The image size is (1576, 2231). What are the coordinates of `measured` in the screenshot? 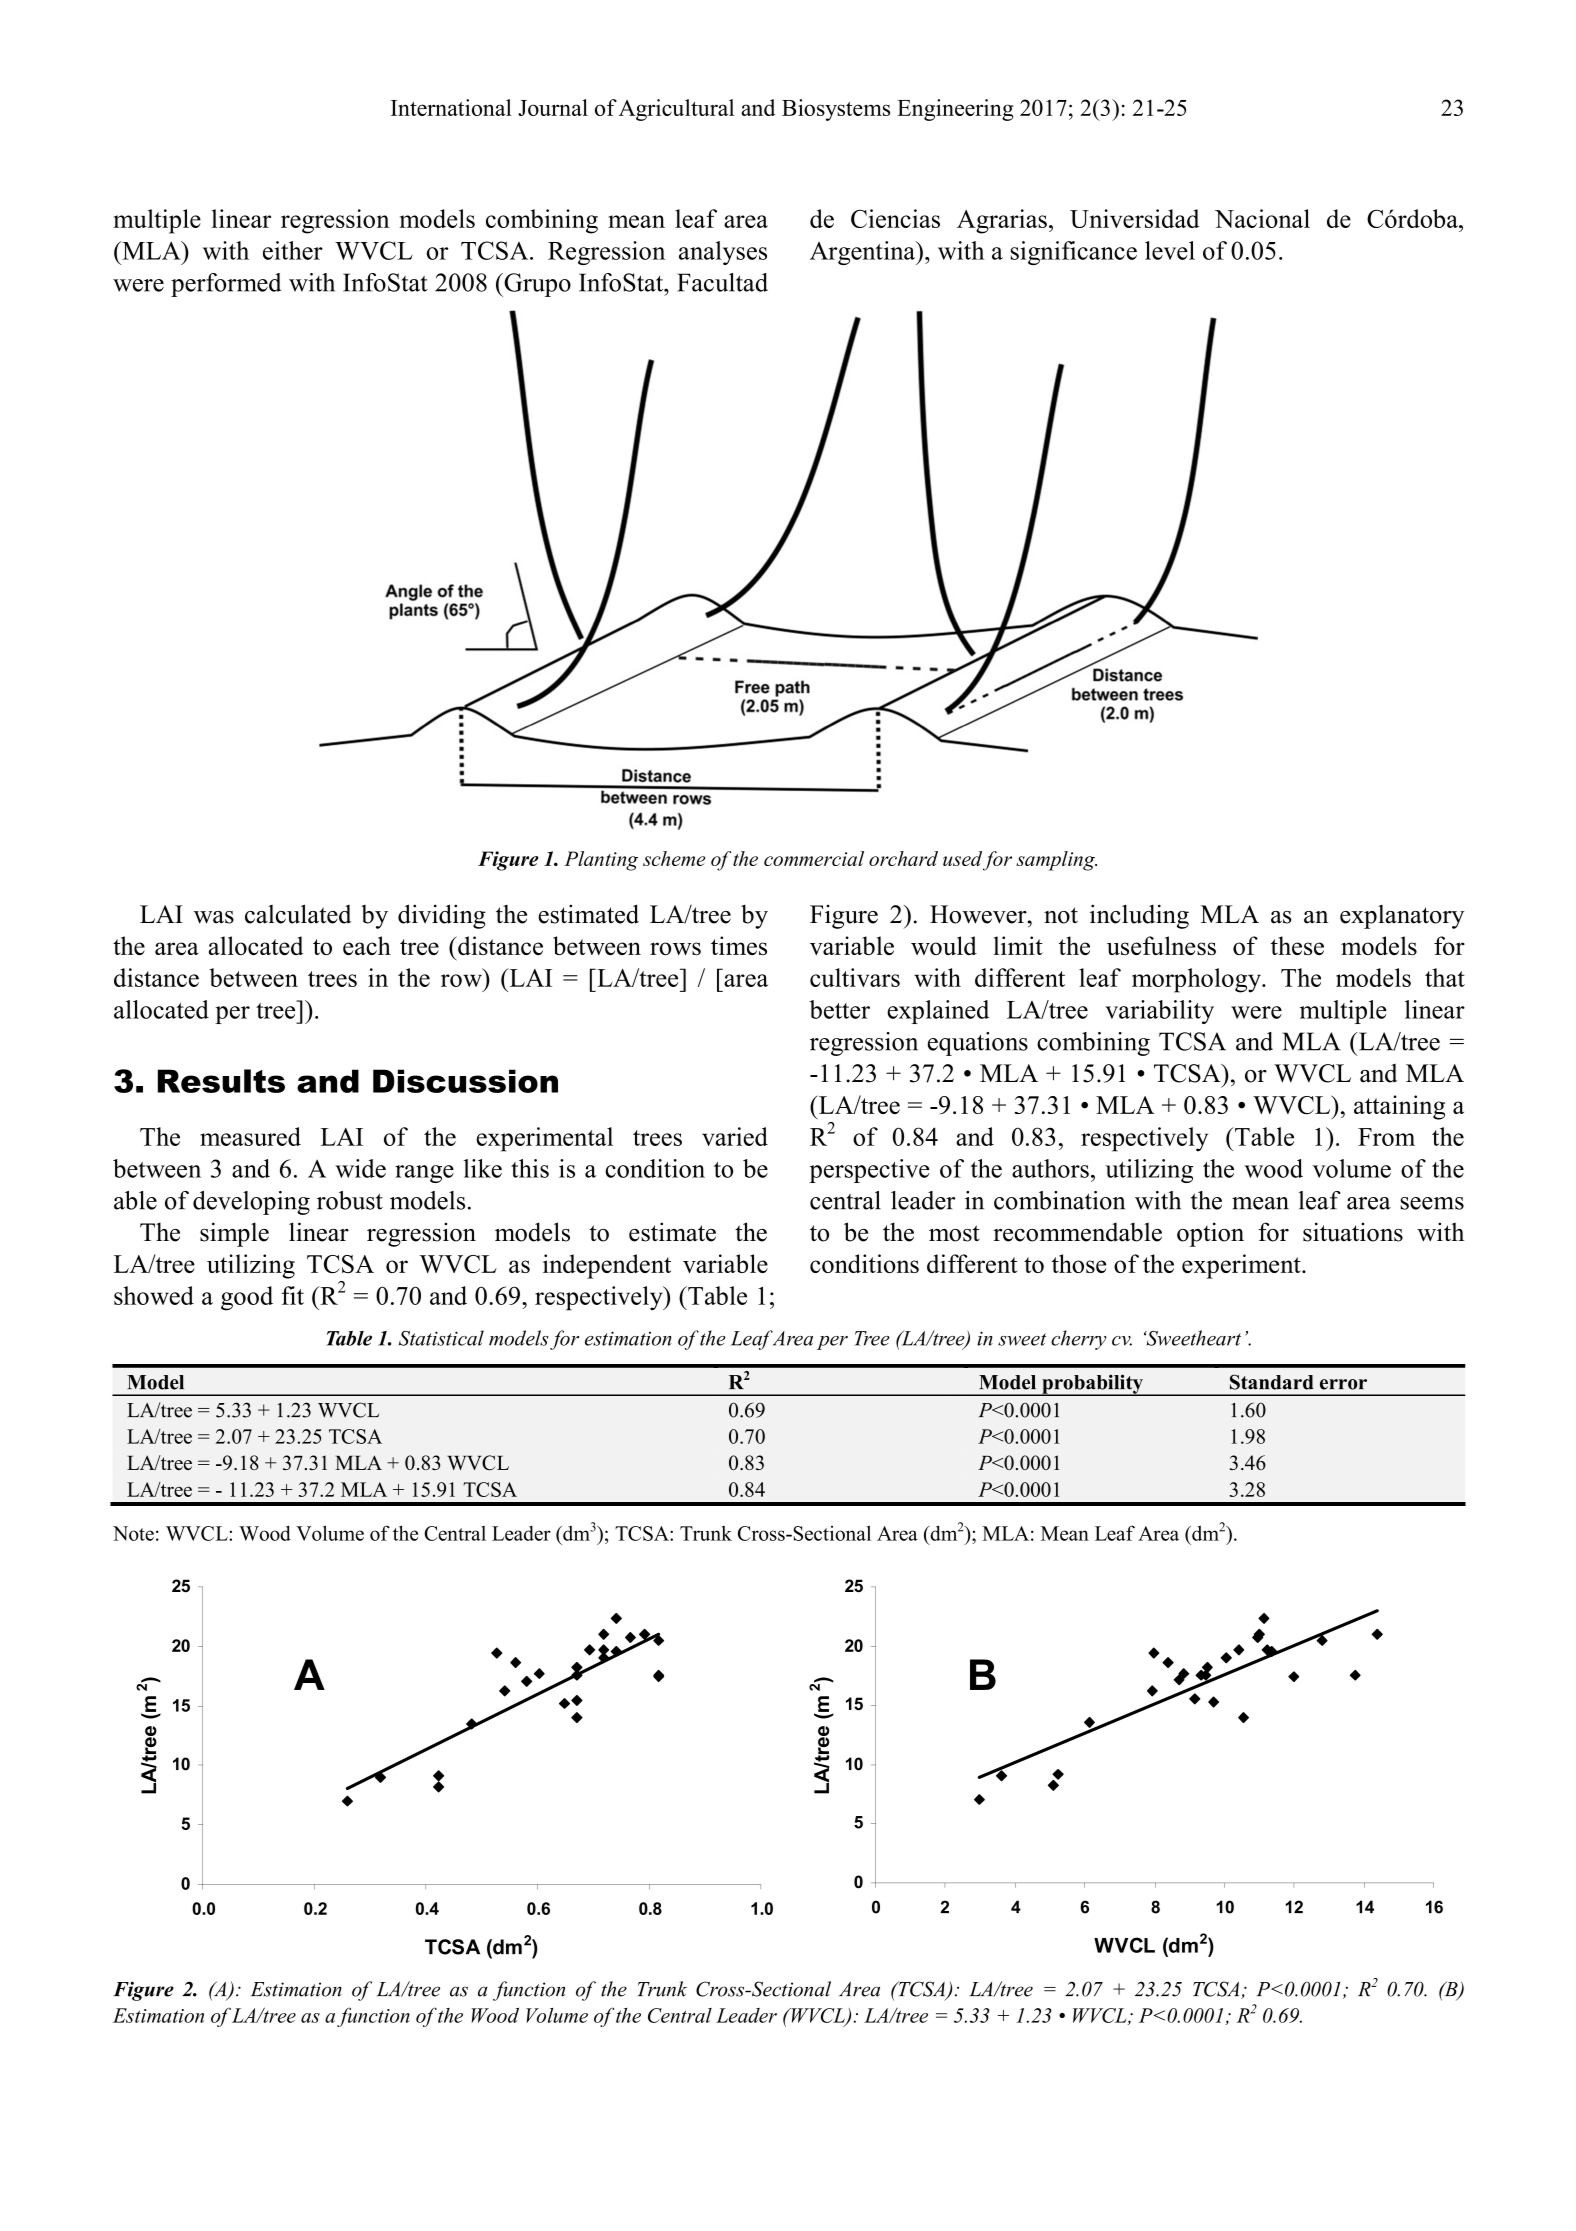 It's located at (250, 1136).
